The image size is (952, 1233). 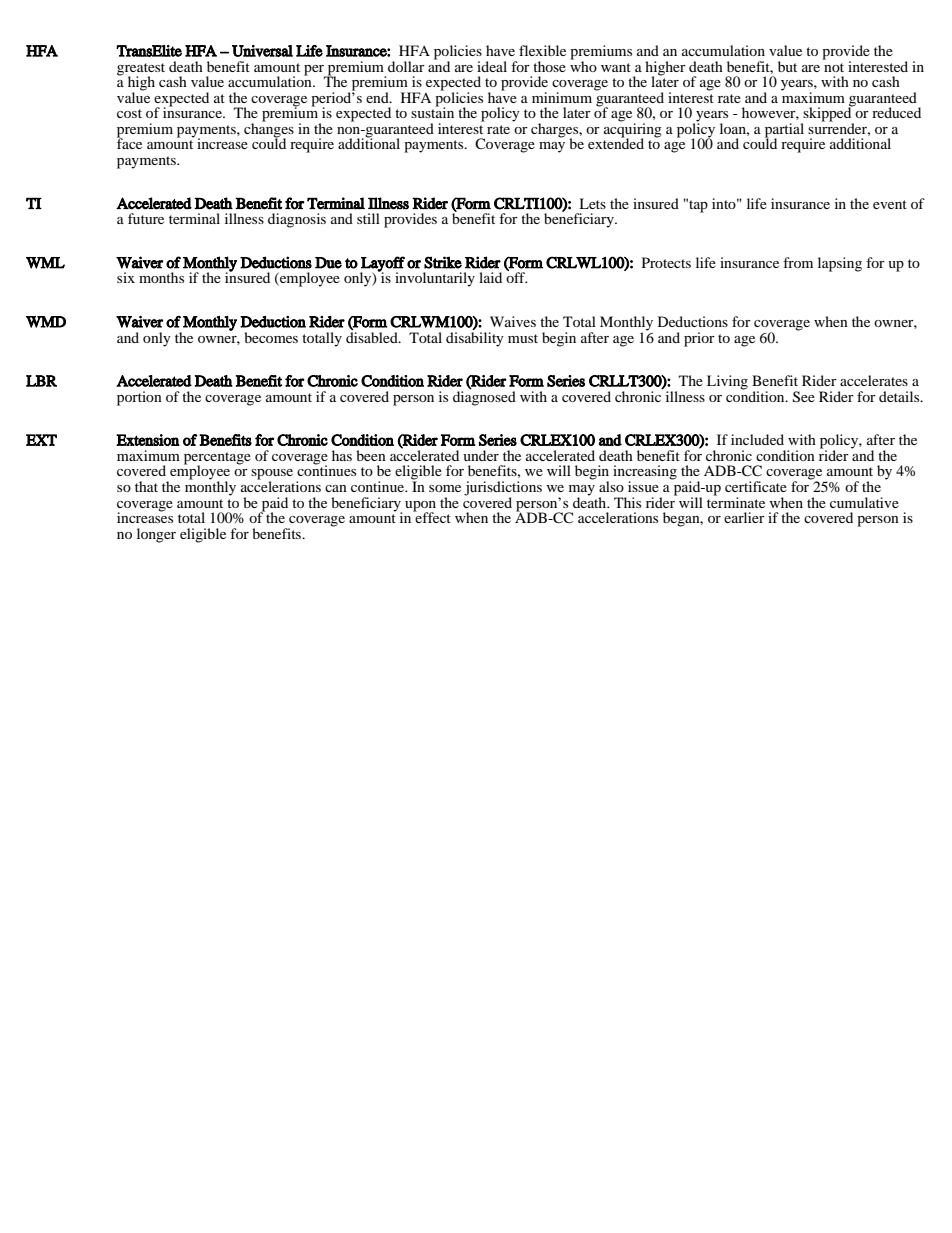 I want to click on laid, so click(x=490, y=277).
